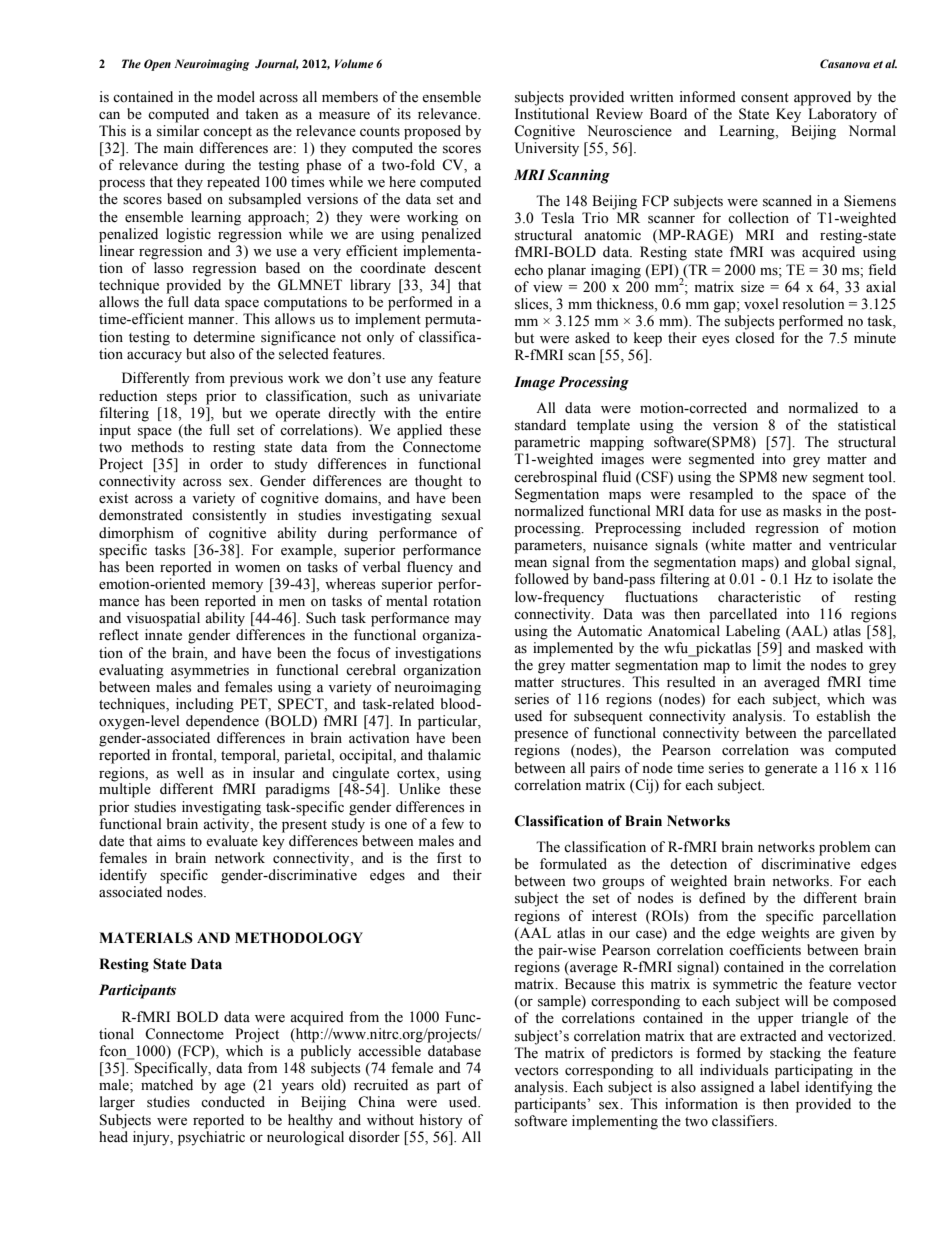 Image resolution: width=952 pixels, height=1233 pixels. Describe the element at coordinates (759, 597) in the screenshot. I see `characteristic` at that location.
